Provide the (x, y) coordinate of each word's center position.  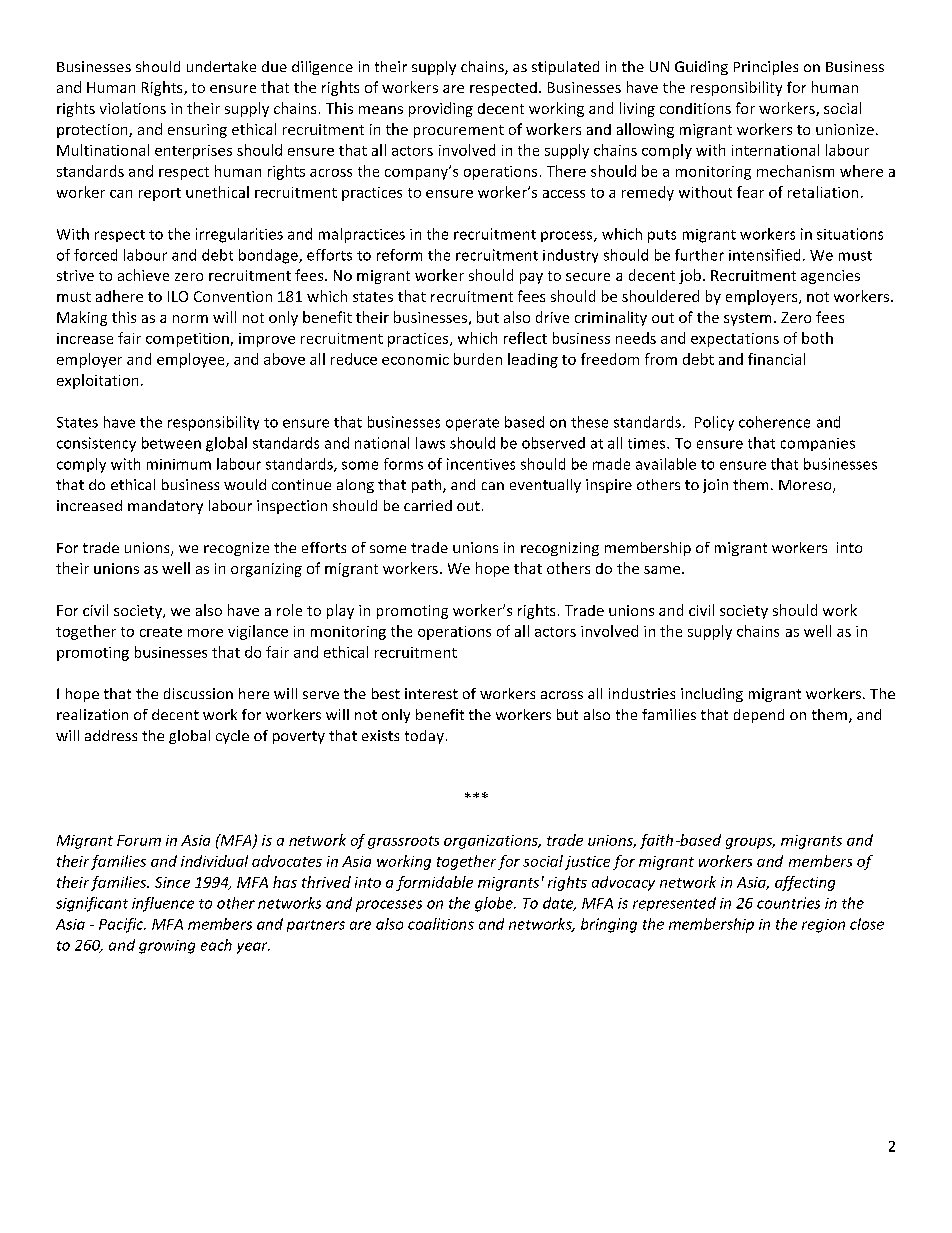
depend (759, 716)
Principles (766, 68)
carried (428, 505)
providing (441, 109)
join (715, 486)
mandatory (165, 507)
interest (431, 693)
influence (163, 904)
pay (531, 278)
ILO (178, 296)
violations (133, 108)
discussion (198, 693)
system (747, 319)
